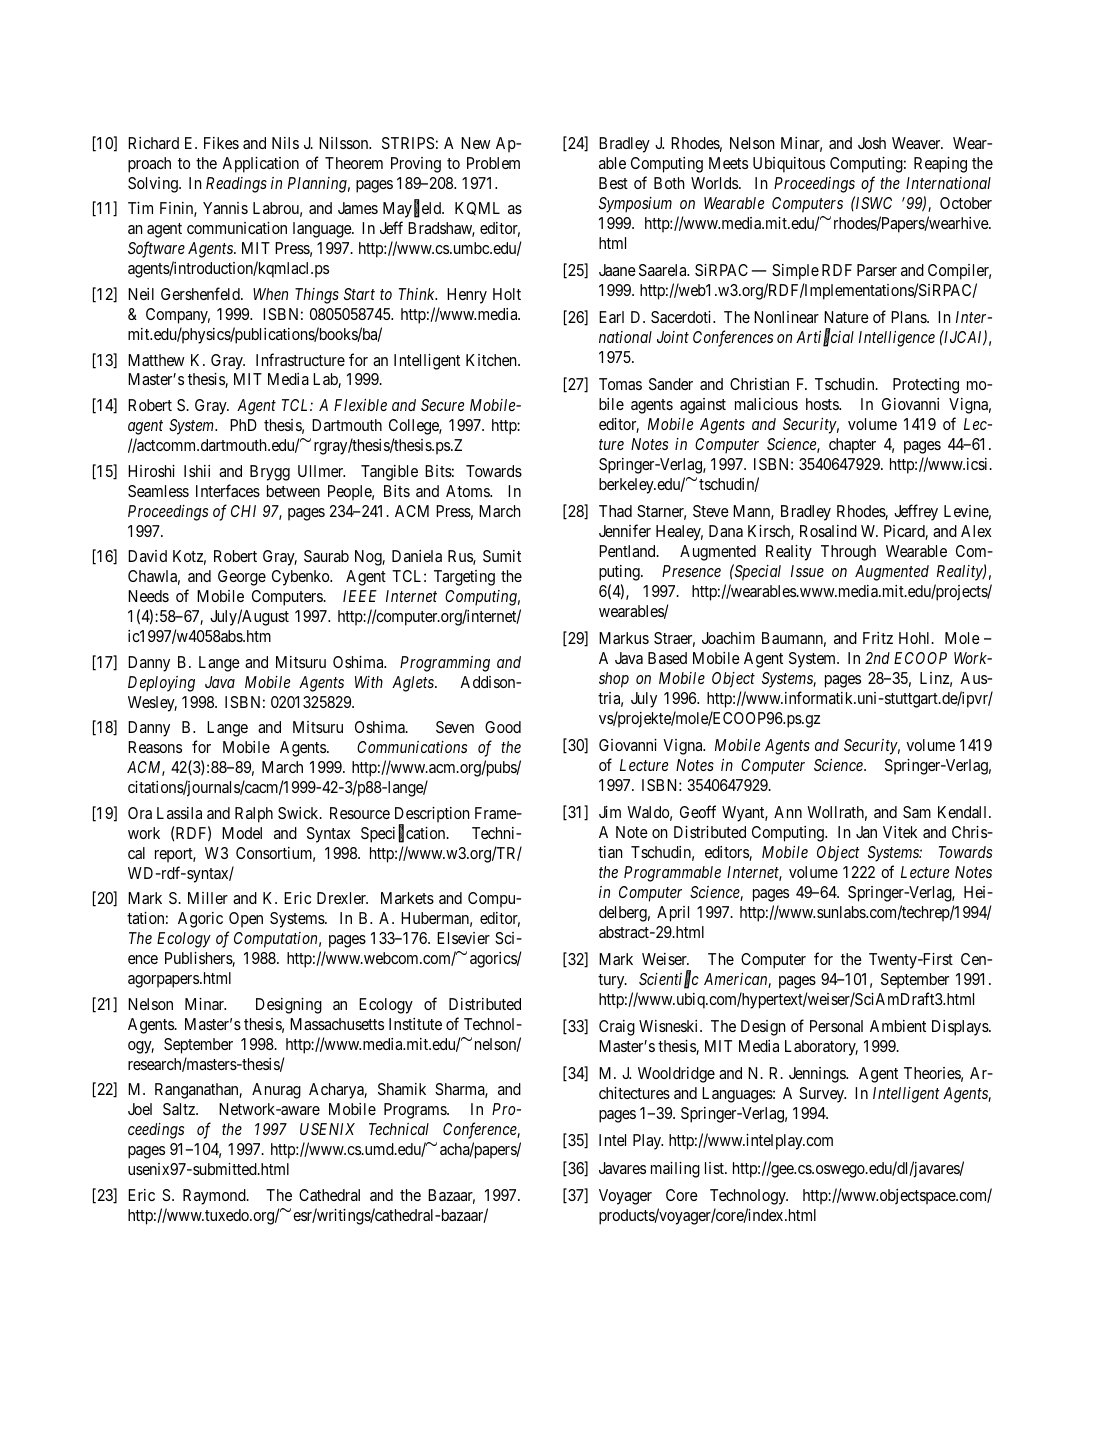 The width and height of the page is (1114, 1442). What do you see at coordinates (613, 183) in the page?
I see `Best` at bounding box center [613, 183].
